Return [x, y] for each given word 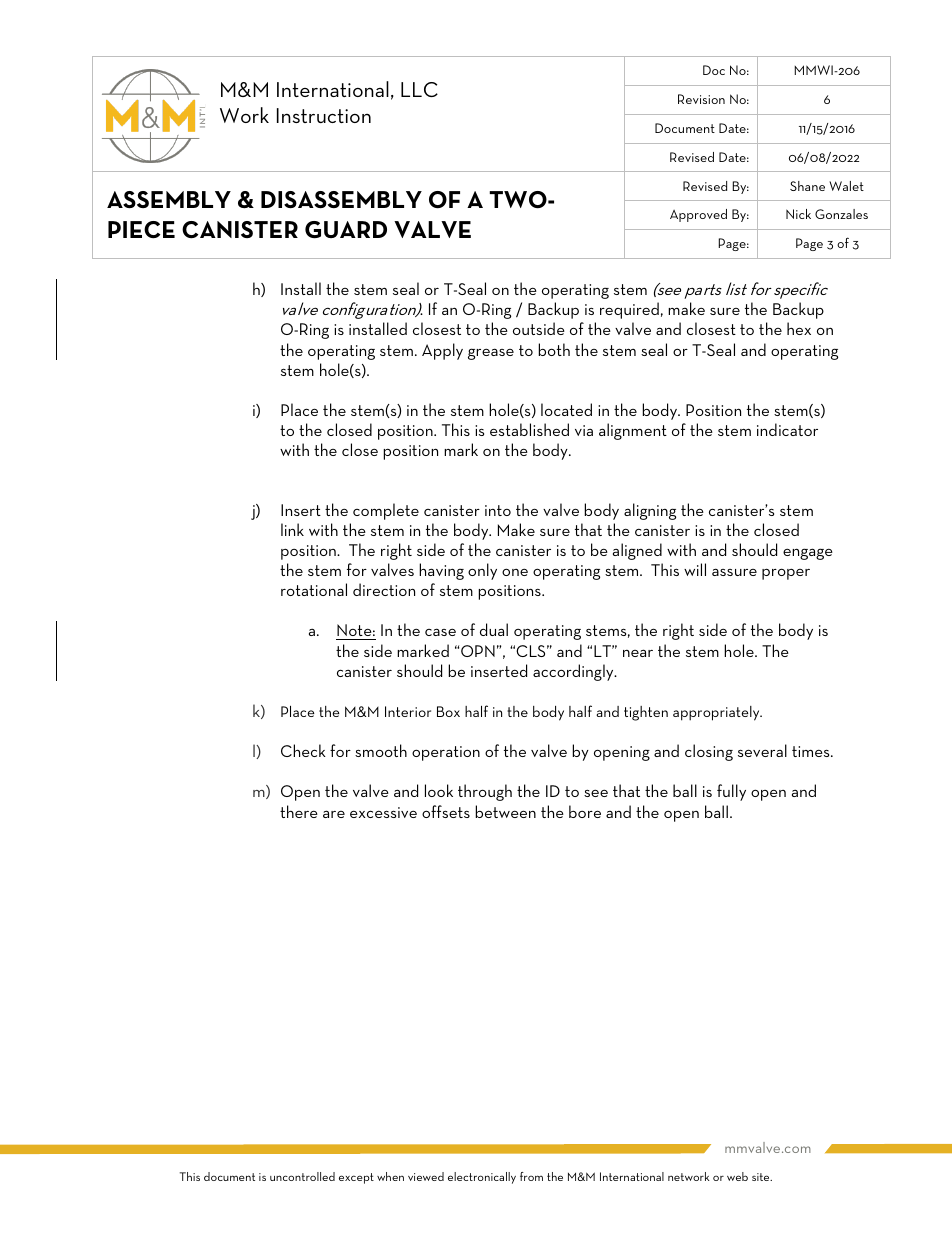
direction [384, 589]
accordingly [574, 672]
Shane [807, 186]
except [356, 1178]
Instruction [324, 115]
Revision [701, 99]
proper [786, 574]
